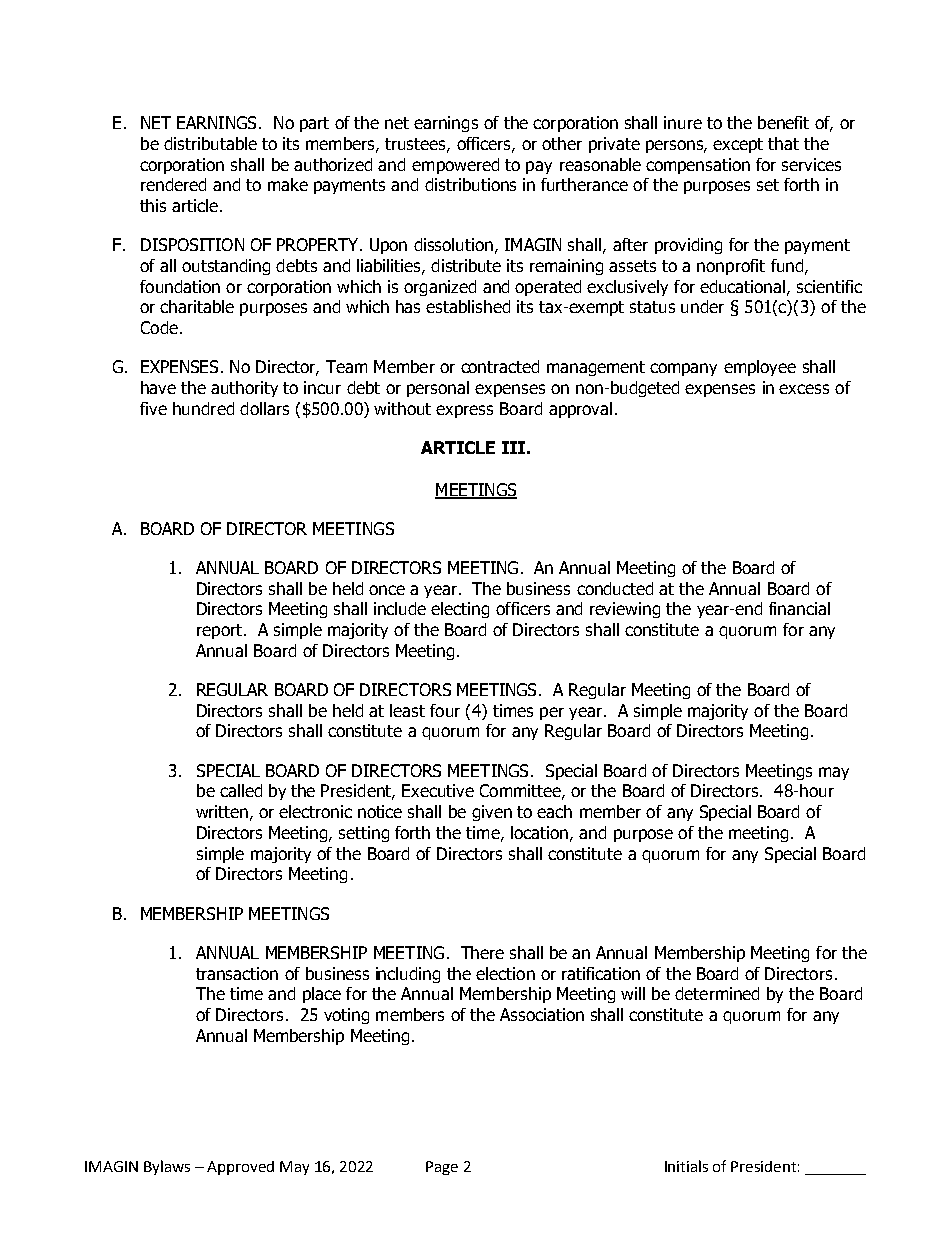  I want to click on financial, so click(799, 608).
